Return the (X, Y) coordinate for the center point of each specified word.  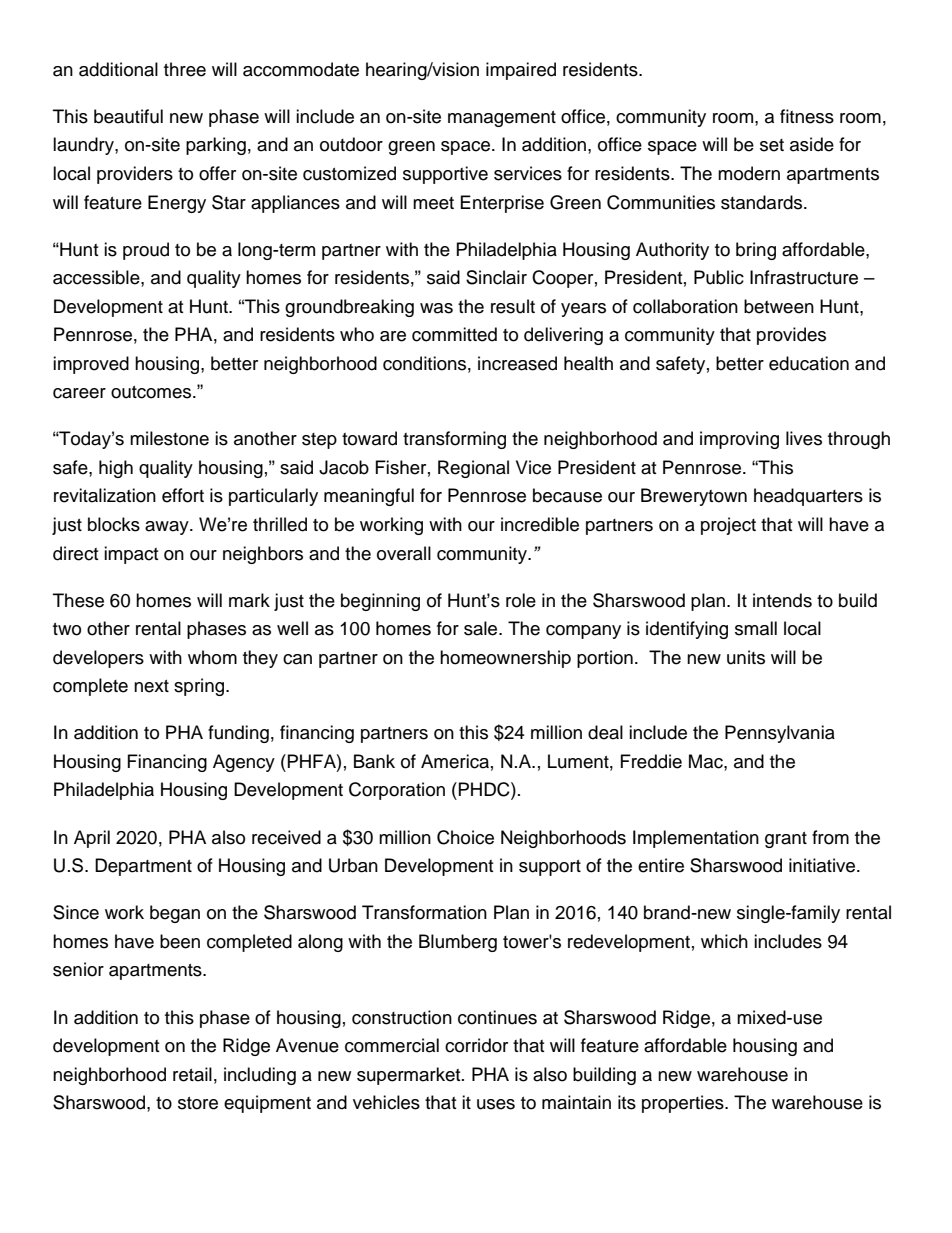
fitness (807, 116)
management (502, 119)
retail (192, 1074)
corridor (476, 1045)
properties (684, 1104)
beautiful (128, 116)
